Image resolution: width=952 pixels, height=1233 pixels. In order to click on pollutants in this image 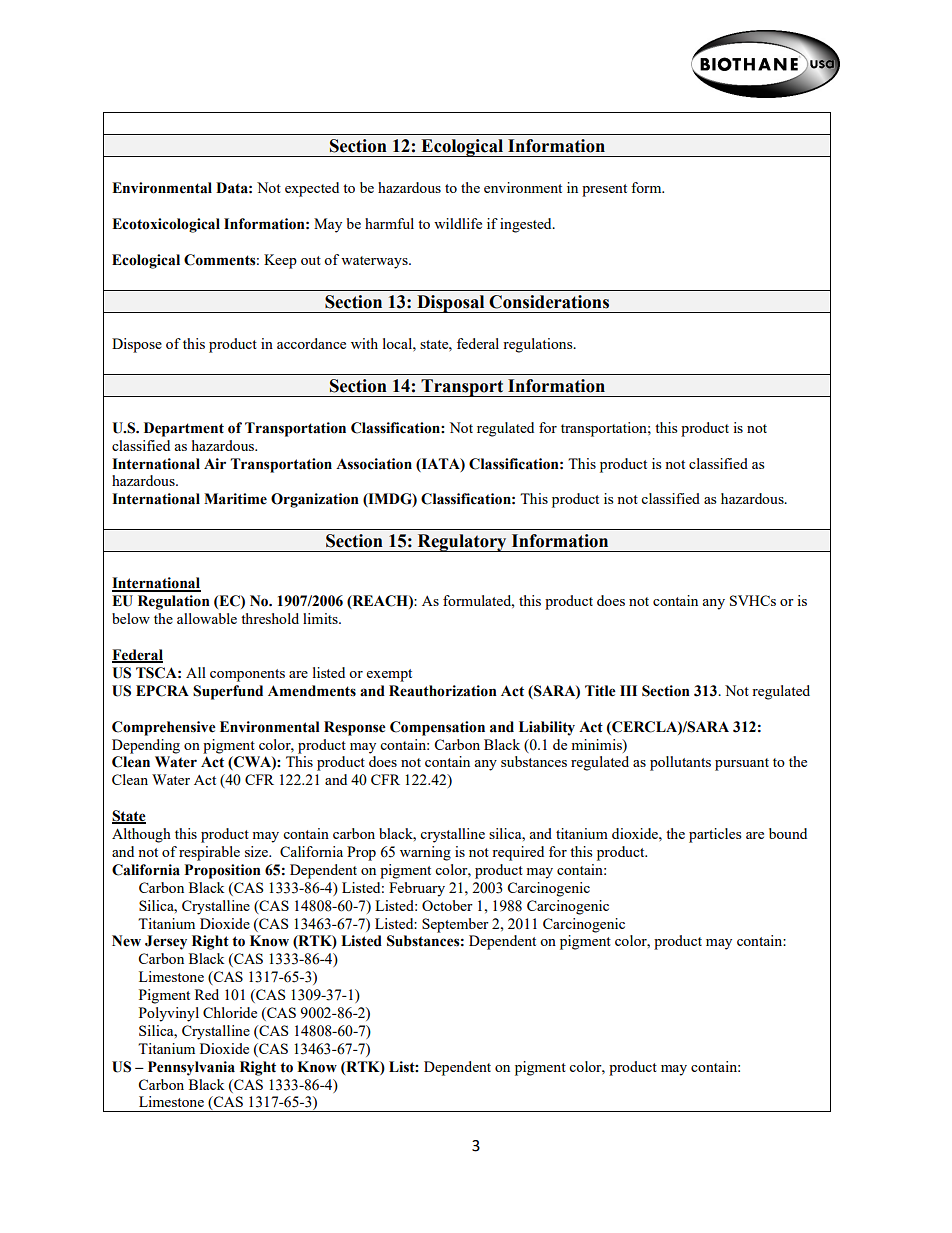, I will do `click(680, 763)`.
